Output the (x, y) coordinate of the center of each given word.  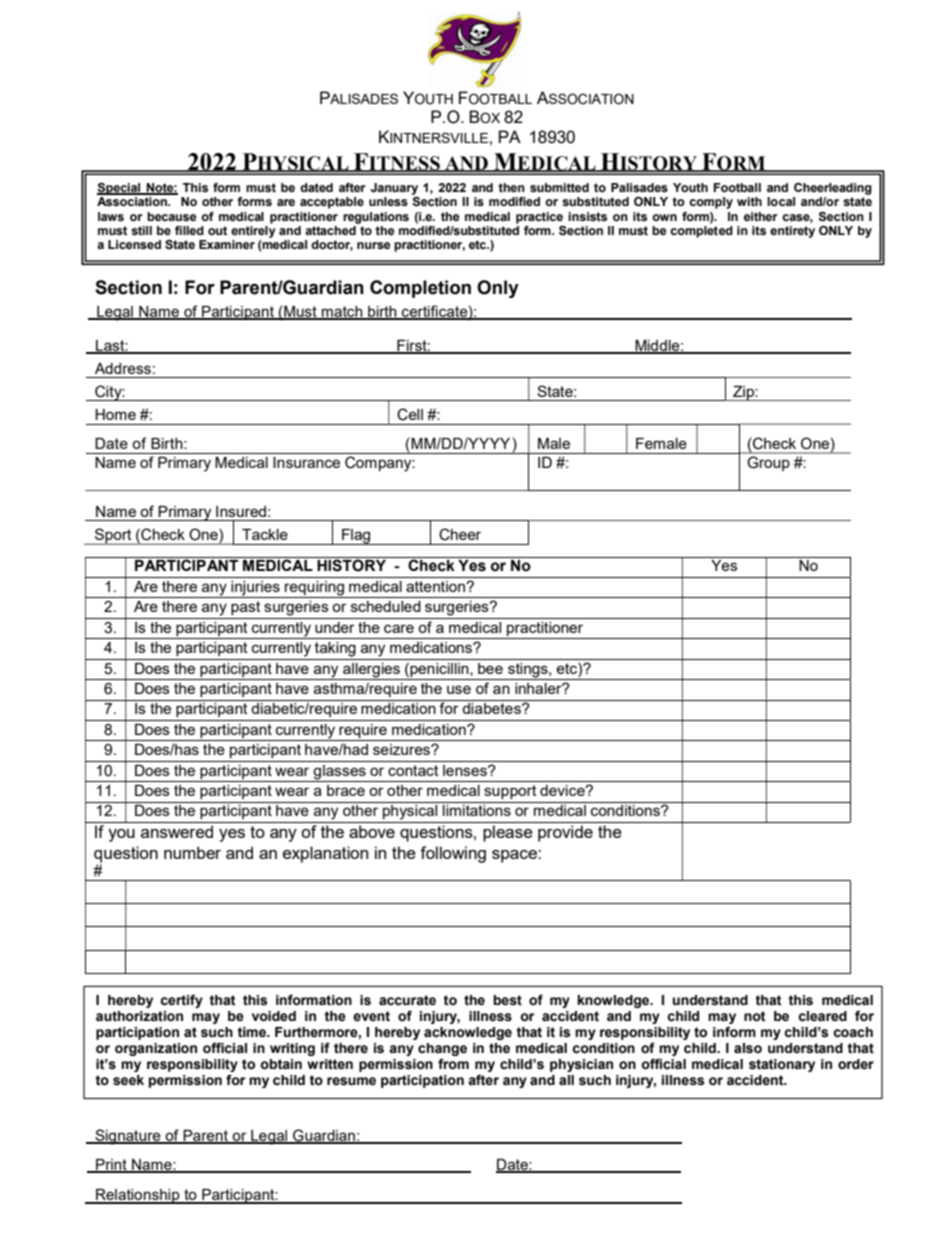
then (512, 187)
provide (565, 833)
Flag (356, 537)
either (761, 216)
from (453, 1064)
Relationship (138, 1196)
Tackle (265, 534)
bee (490, 668)
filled (189, 230)
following (453, 854)
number (192, 852)
